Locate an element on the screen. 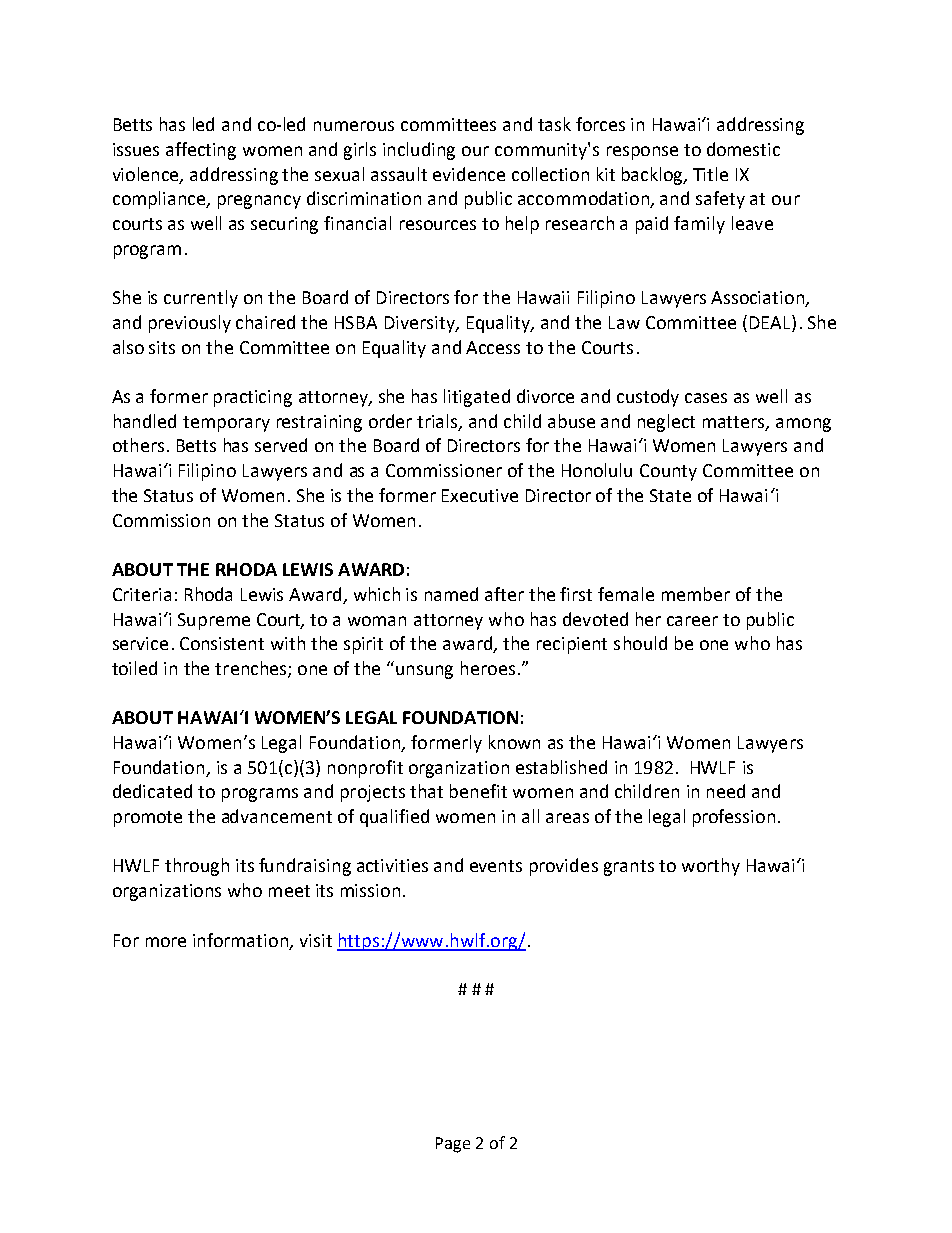 Image resolution: width=952 pixels, height=1233 pixels. evidence is located at coordinates (469, 174).
